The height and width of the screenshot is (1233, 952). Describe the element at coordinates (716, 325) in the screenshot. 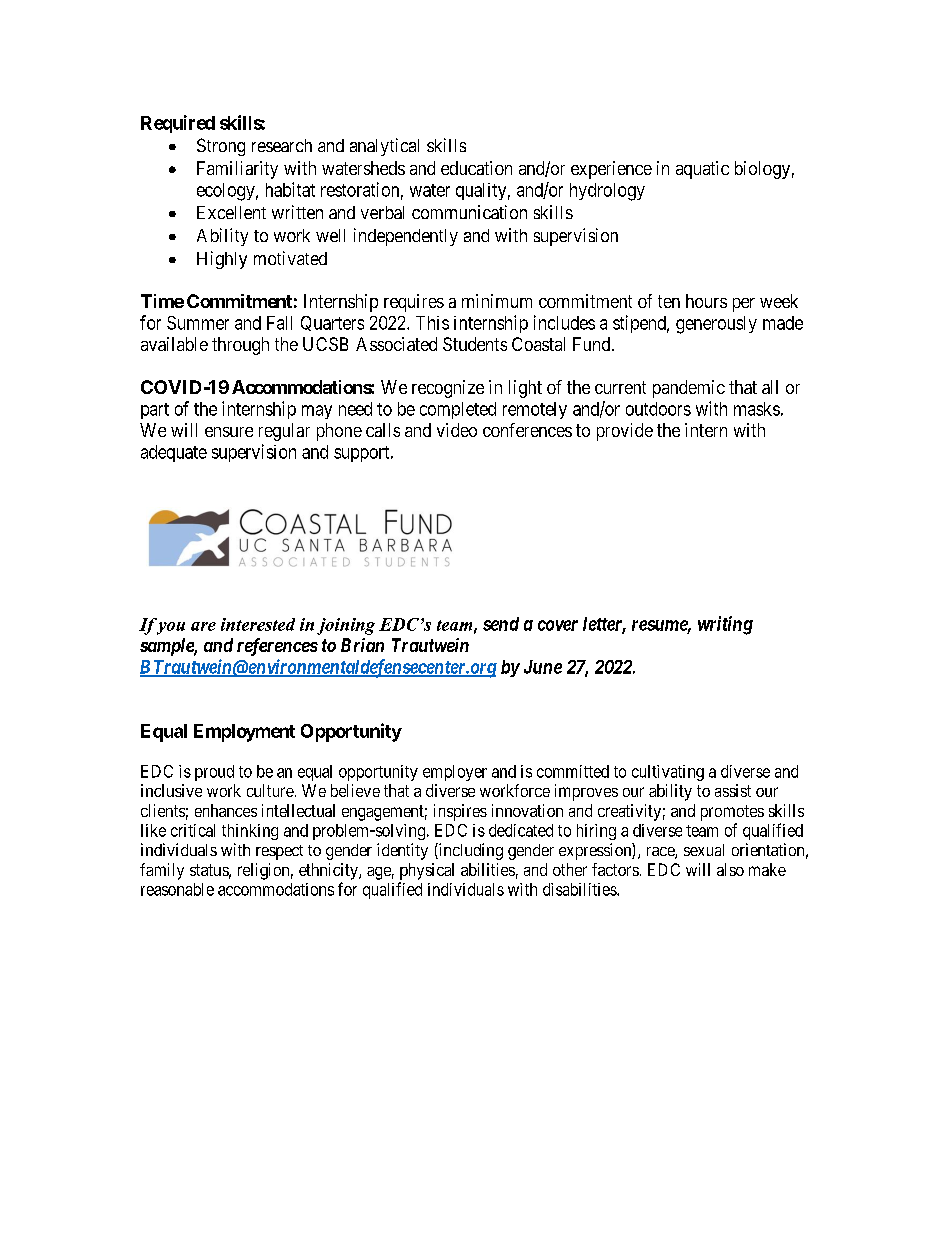

I see `generously` at that location.
